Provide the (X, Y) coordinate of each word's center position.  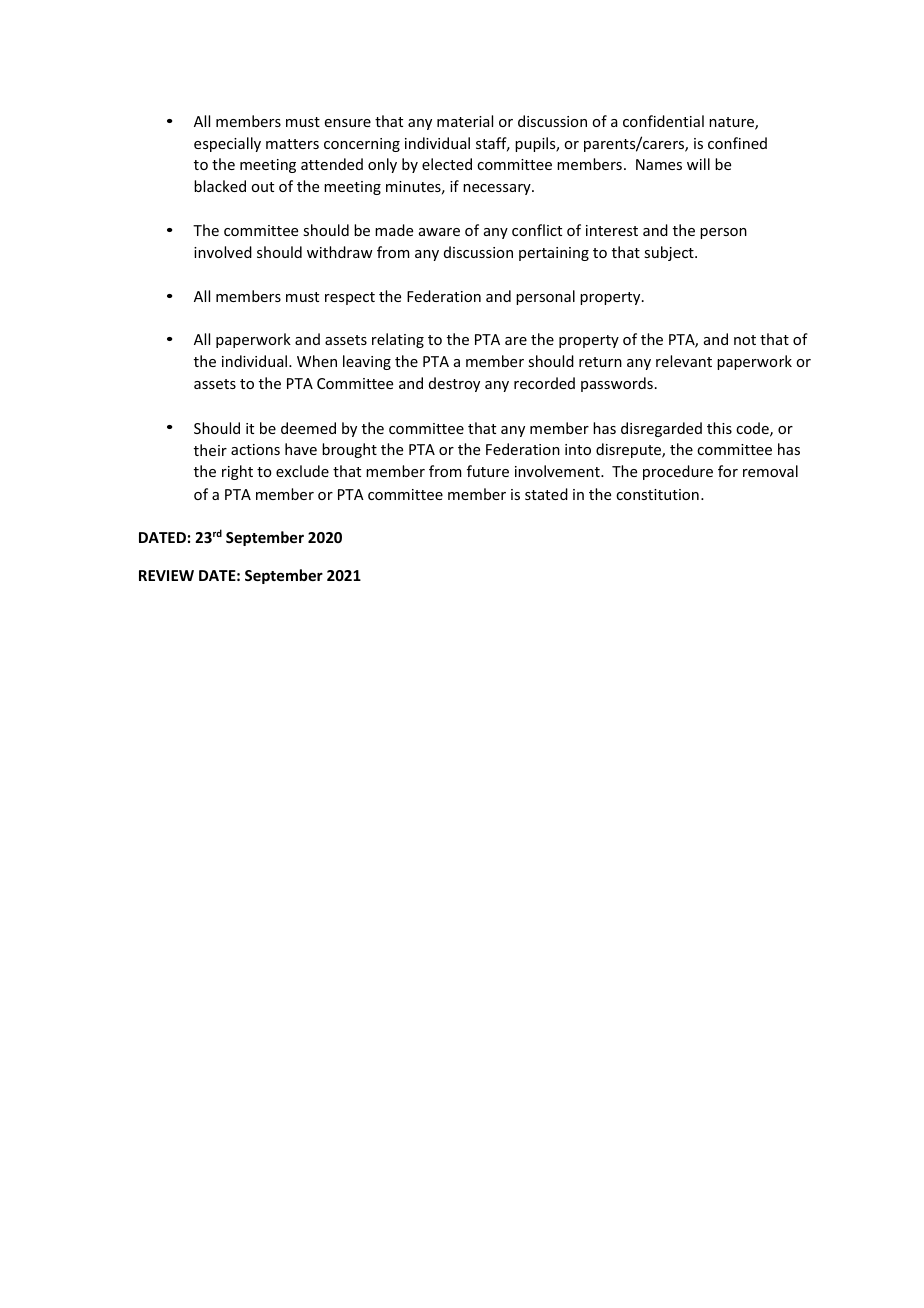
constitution (657, 494)
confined (737, 143)
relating (398, 340)
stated (546, 494)
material (465, 121)
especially (227, 144)
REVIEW (166, 575)
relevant (684, 361)
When (317, 361)
